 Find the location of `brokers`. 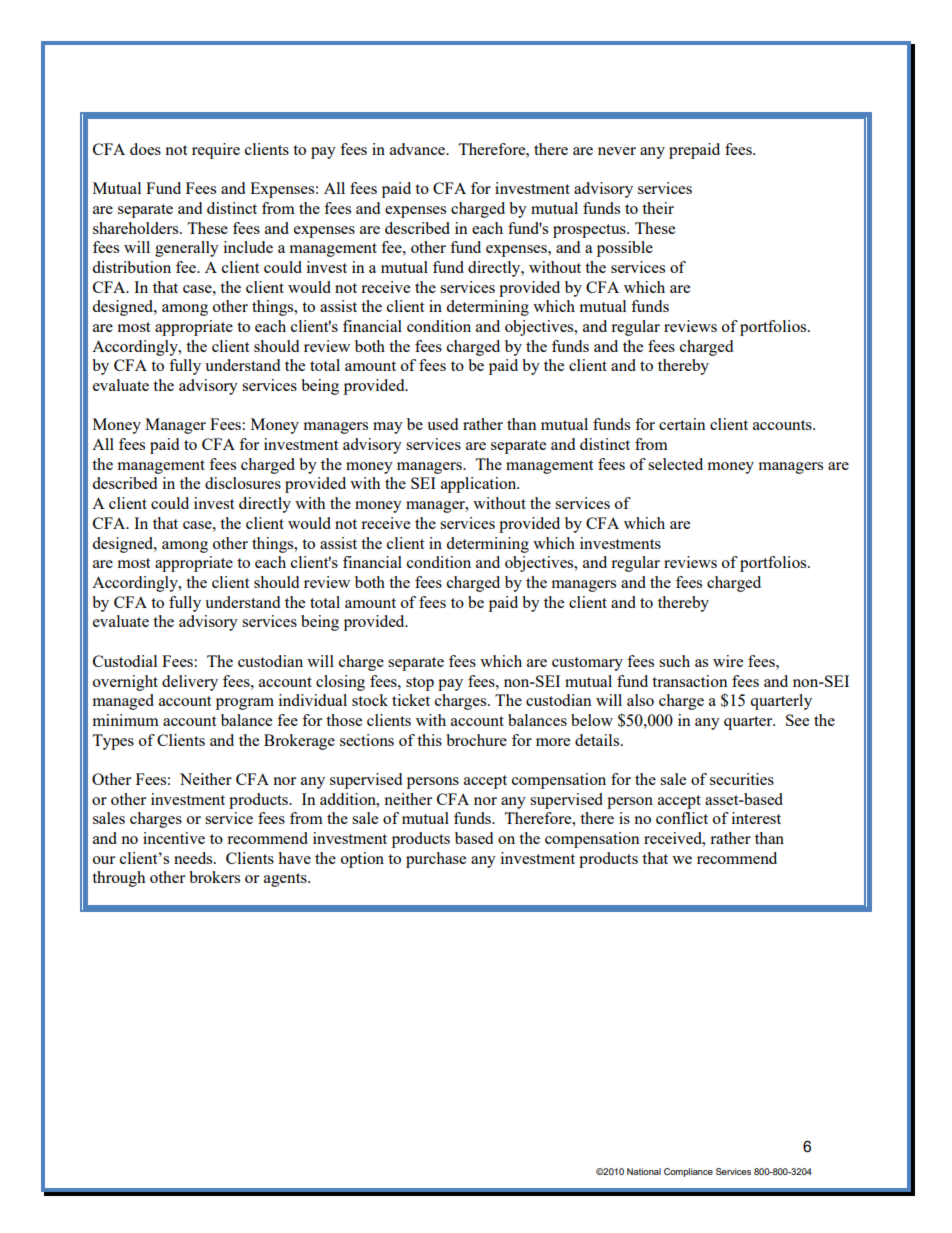

brokers is located at coordinates (214, 877).
